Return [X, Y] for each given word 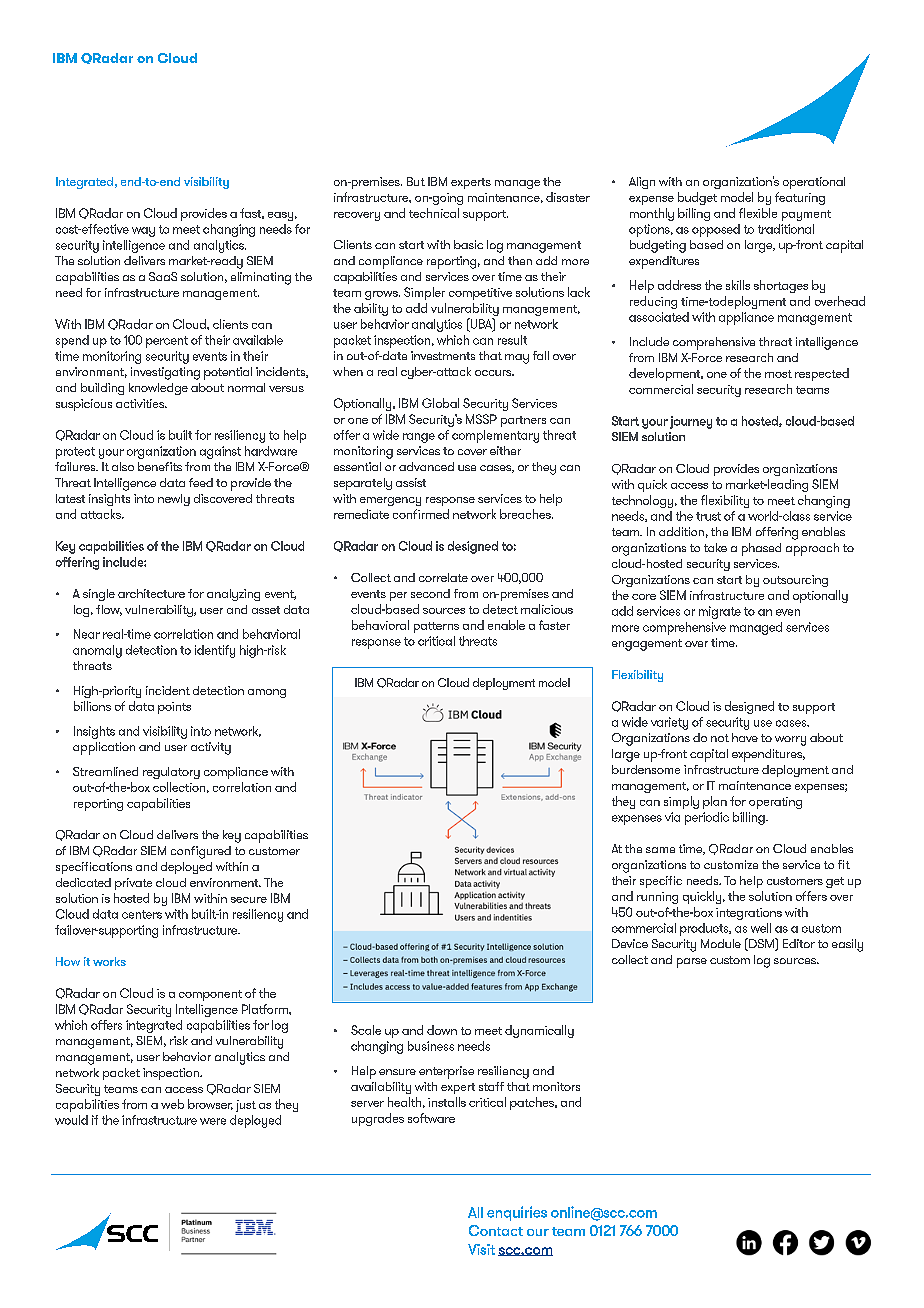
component [210, 995]
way [143, 232]
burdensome [646, 769]
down [442, 1030]
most [778, 374]
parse [692, 963]
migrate [720, 612]
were [213, 1121]
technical [434, 213]
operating [775, 803]
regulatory [171, 773]
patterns [436, 627]
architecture [151, 593]
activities [141, 403]
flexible [758, 213]
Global [440, 403]
